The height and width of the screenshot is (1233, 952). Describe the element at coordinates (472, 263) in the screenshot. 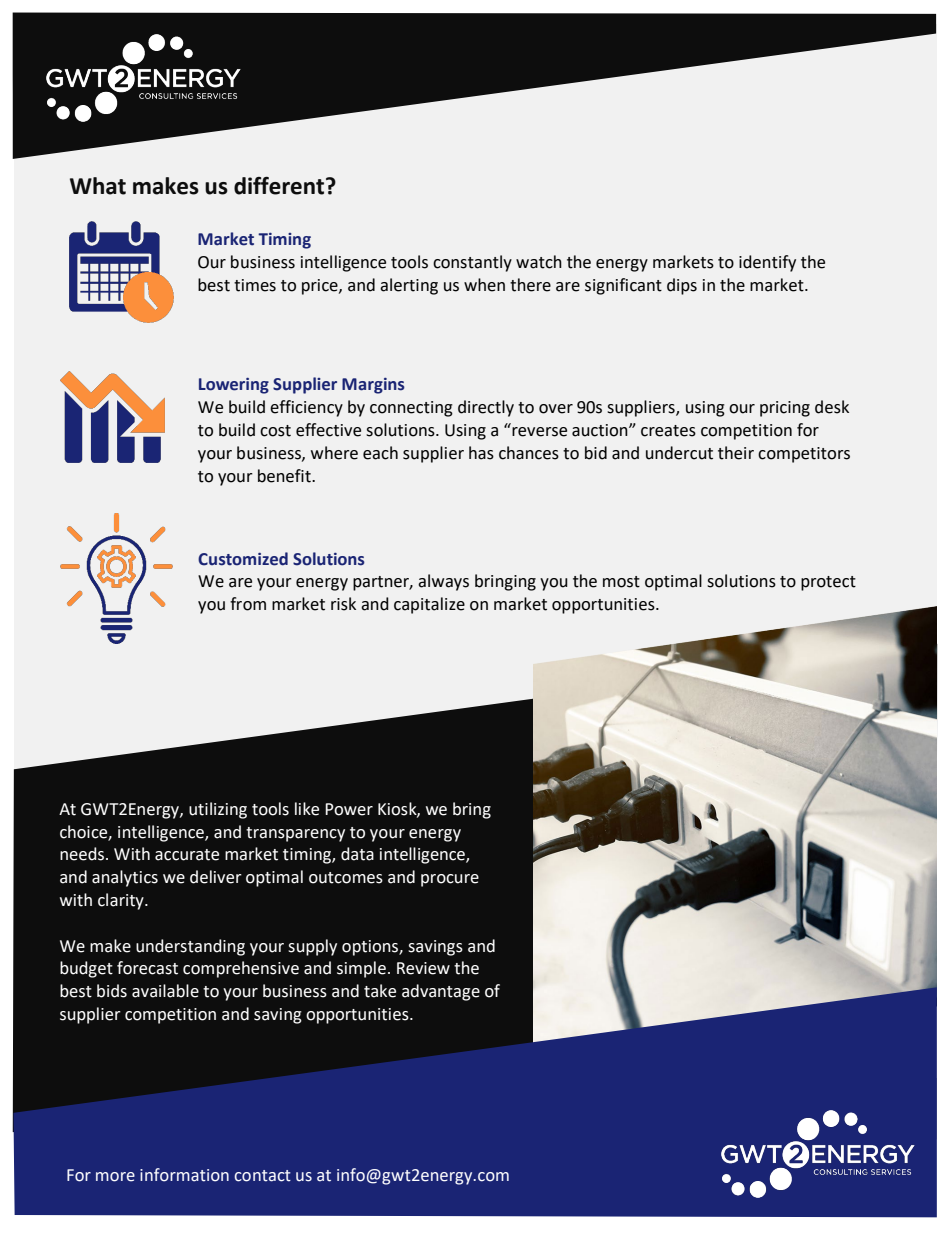

I see `constantly` at that location.
